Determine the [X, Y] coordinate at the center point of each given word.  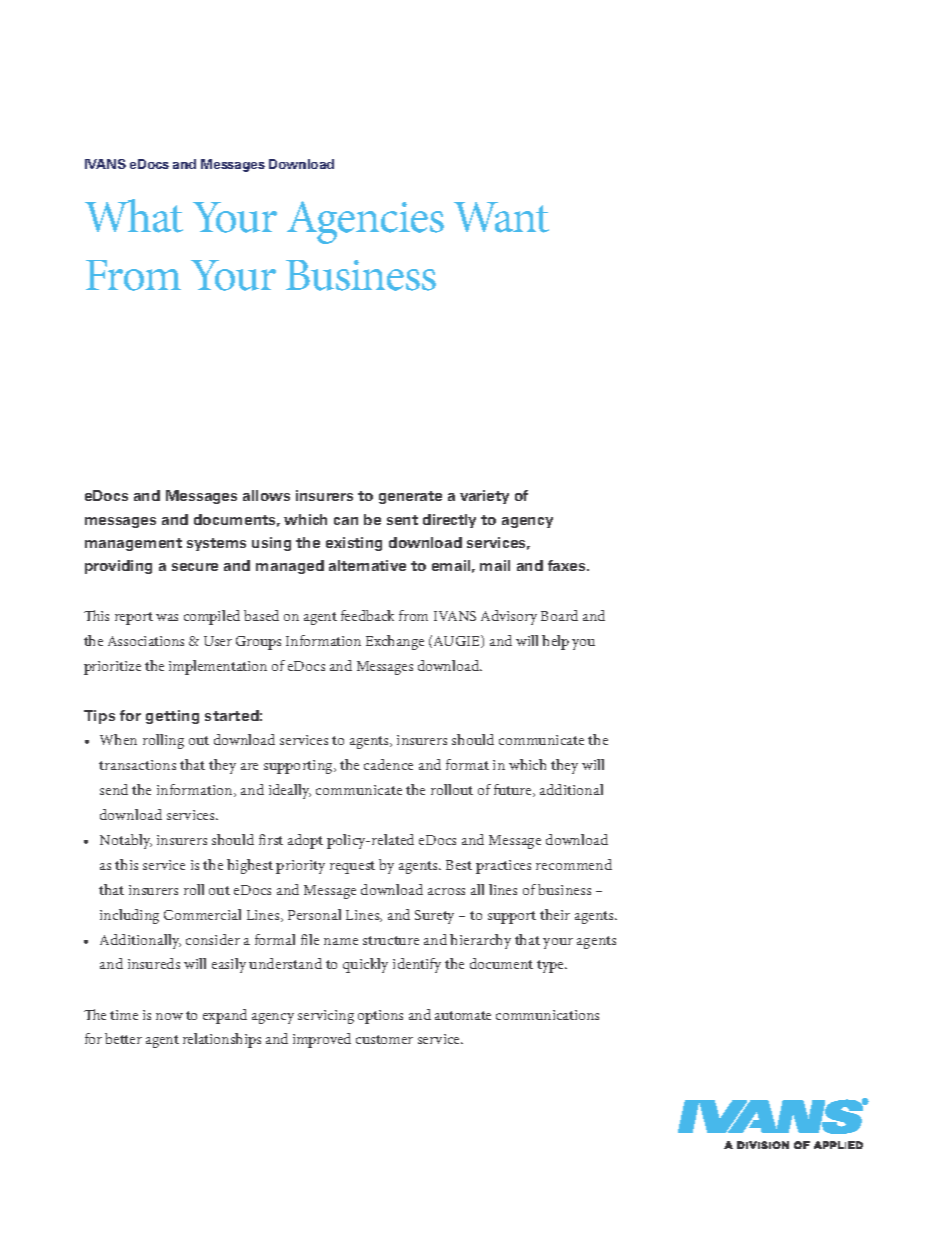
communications [547, 1015]
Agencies [365, 222]
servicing [326, 1017]
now [169, 1016]
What [134, 216]
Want [501, 217]
